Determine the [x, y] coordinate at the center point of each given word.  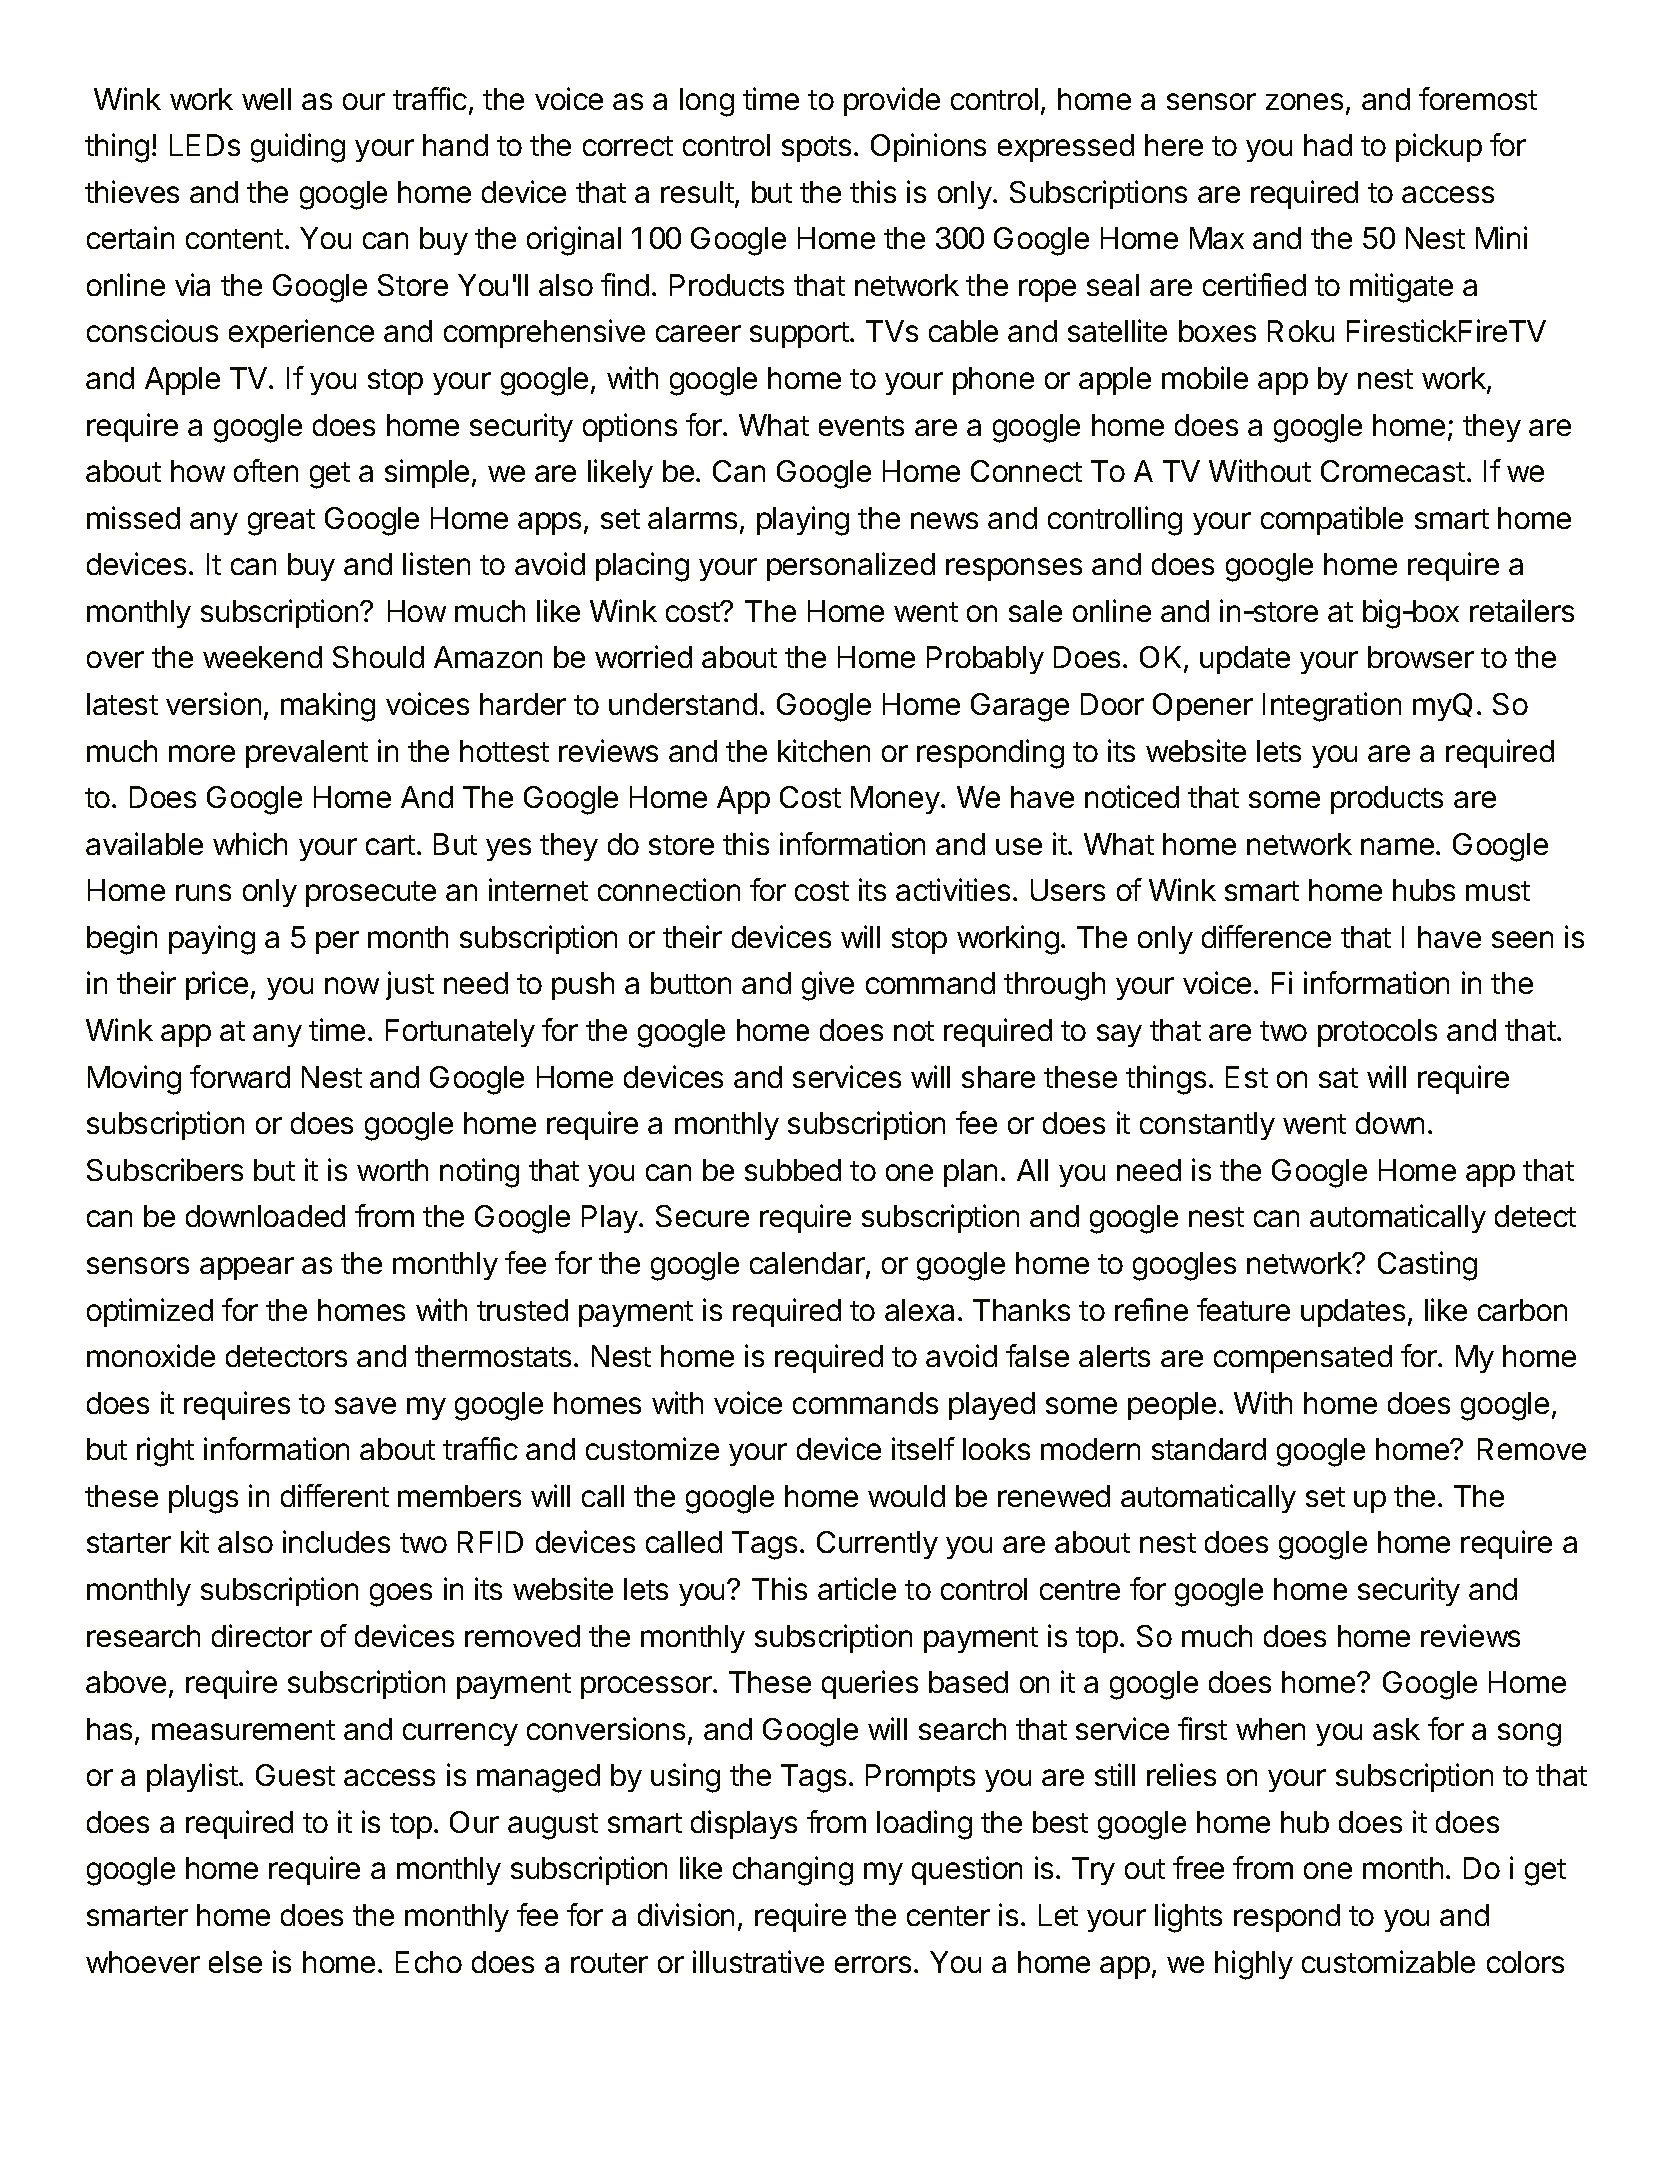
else [235, 1962]
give [828, 986]
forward [240, 1076]
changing [793, 1871]
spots [816, 149]
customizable [1388, 1961]
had [1328, 145]
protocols [1377, 1033]
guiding [298, 148]
